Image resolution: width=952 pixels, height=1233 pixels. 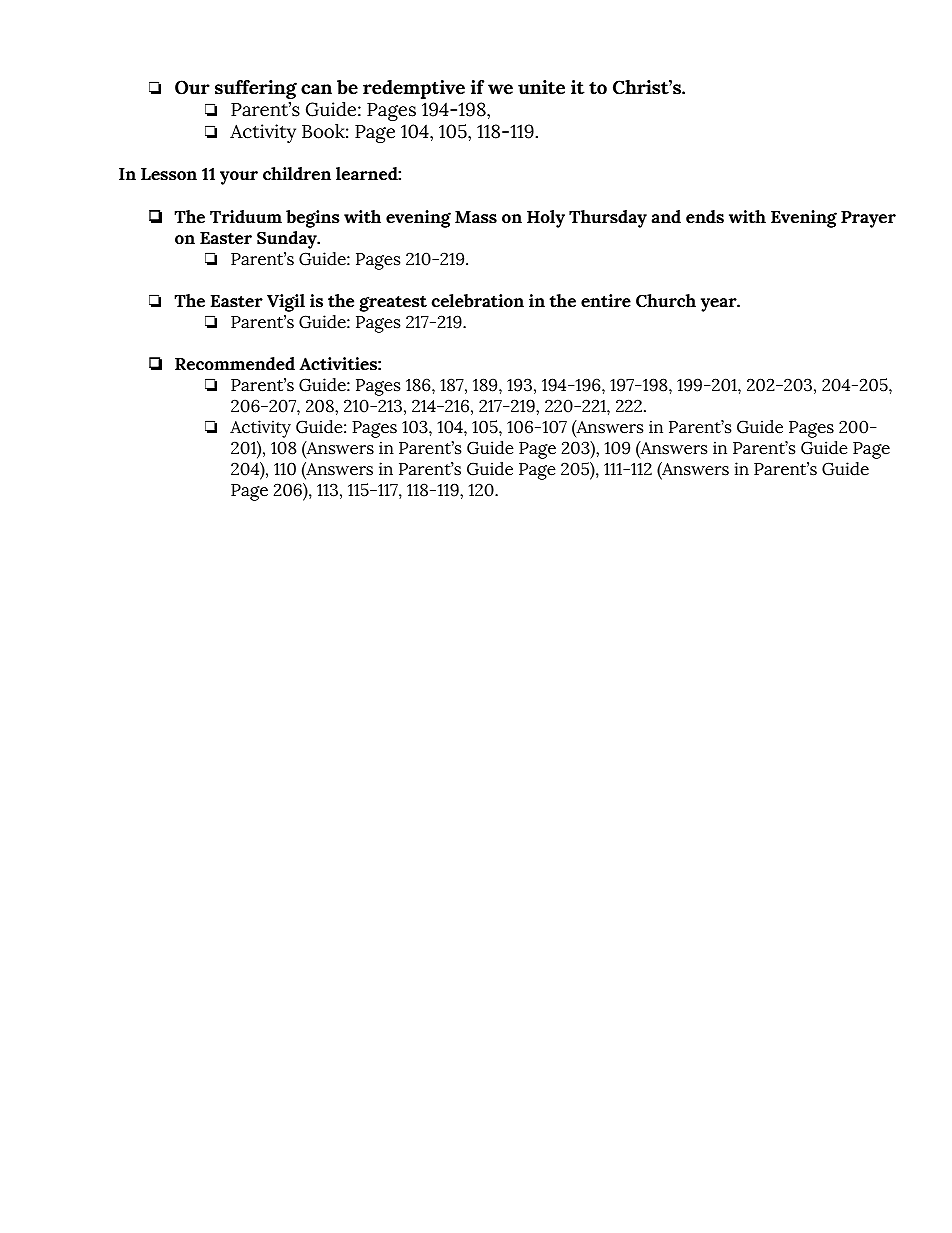 What do you see at coordinates (393, 304) in the image?
I see `greatest` at bounding box center [393, 304].
